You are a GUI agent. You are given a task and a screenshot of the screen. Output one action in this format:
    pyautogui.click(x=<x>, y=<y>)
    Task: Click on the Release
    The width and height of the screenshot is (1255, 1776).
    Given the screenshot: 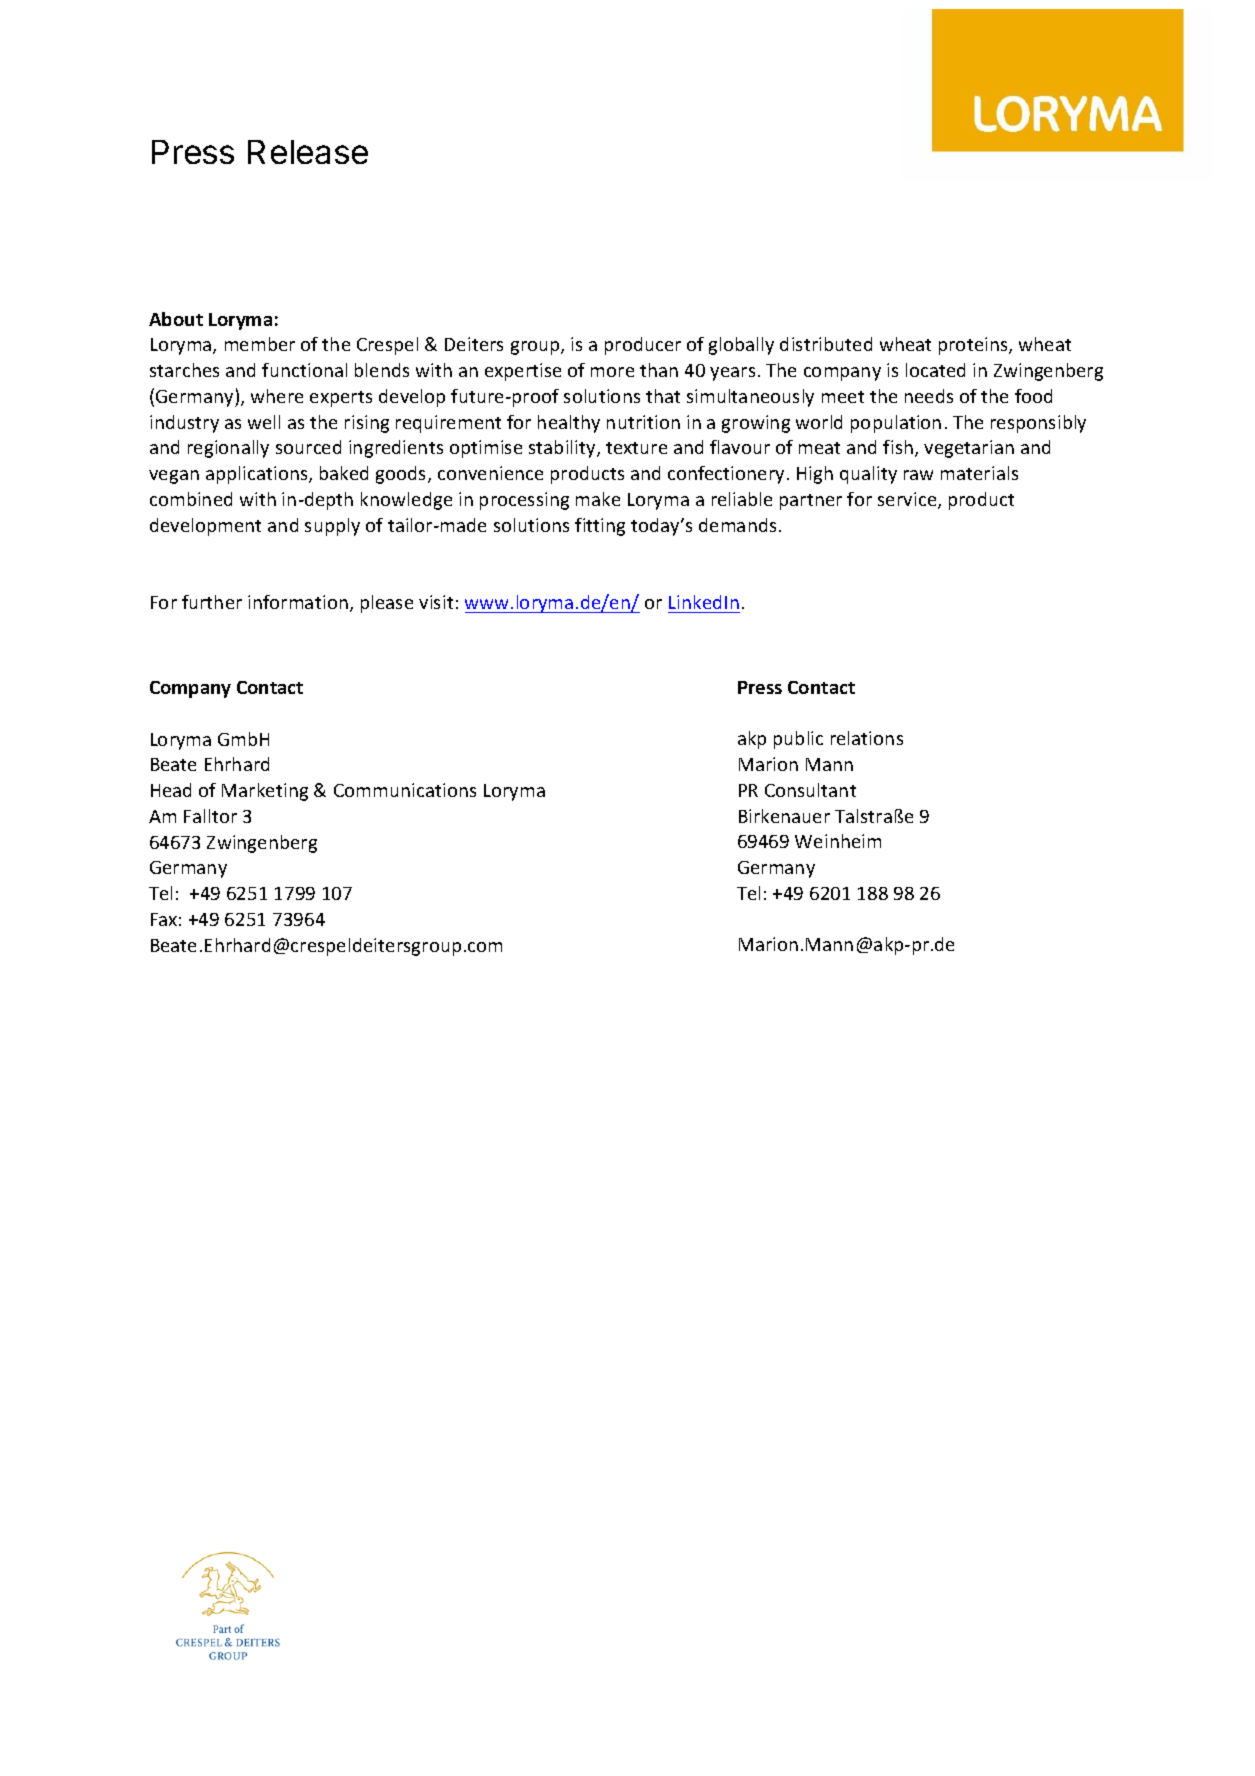 What is the action you would take?
    pyautogui.click(x=308, y=152)
